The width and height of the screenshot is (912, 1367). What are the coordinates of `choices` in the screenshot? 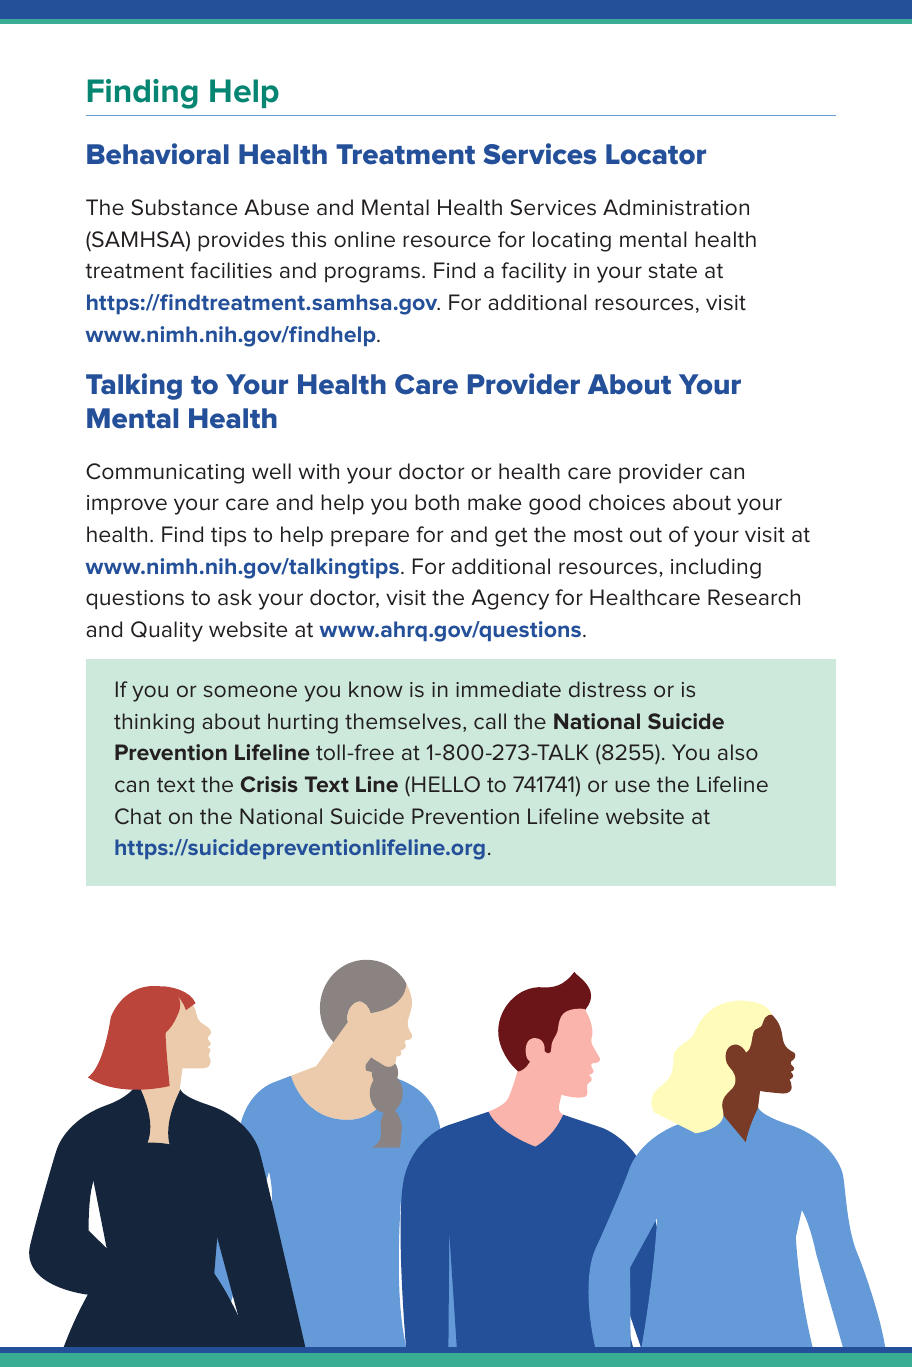 It's located at (627, 502).
